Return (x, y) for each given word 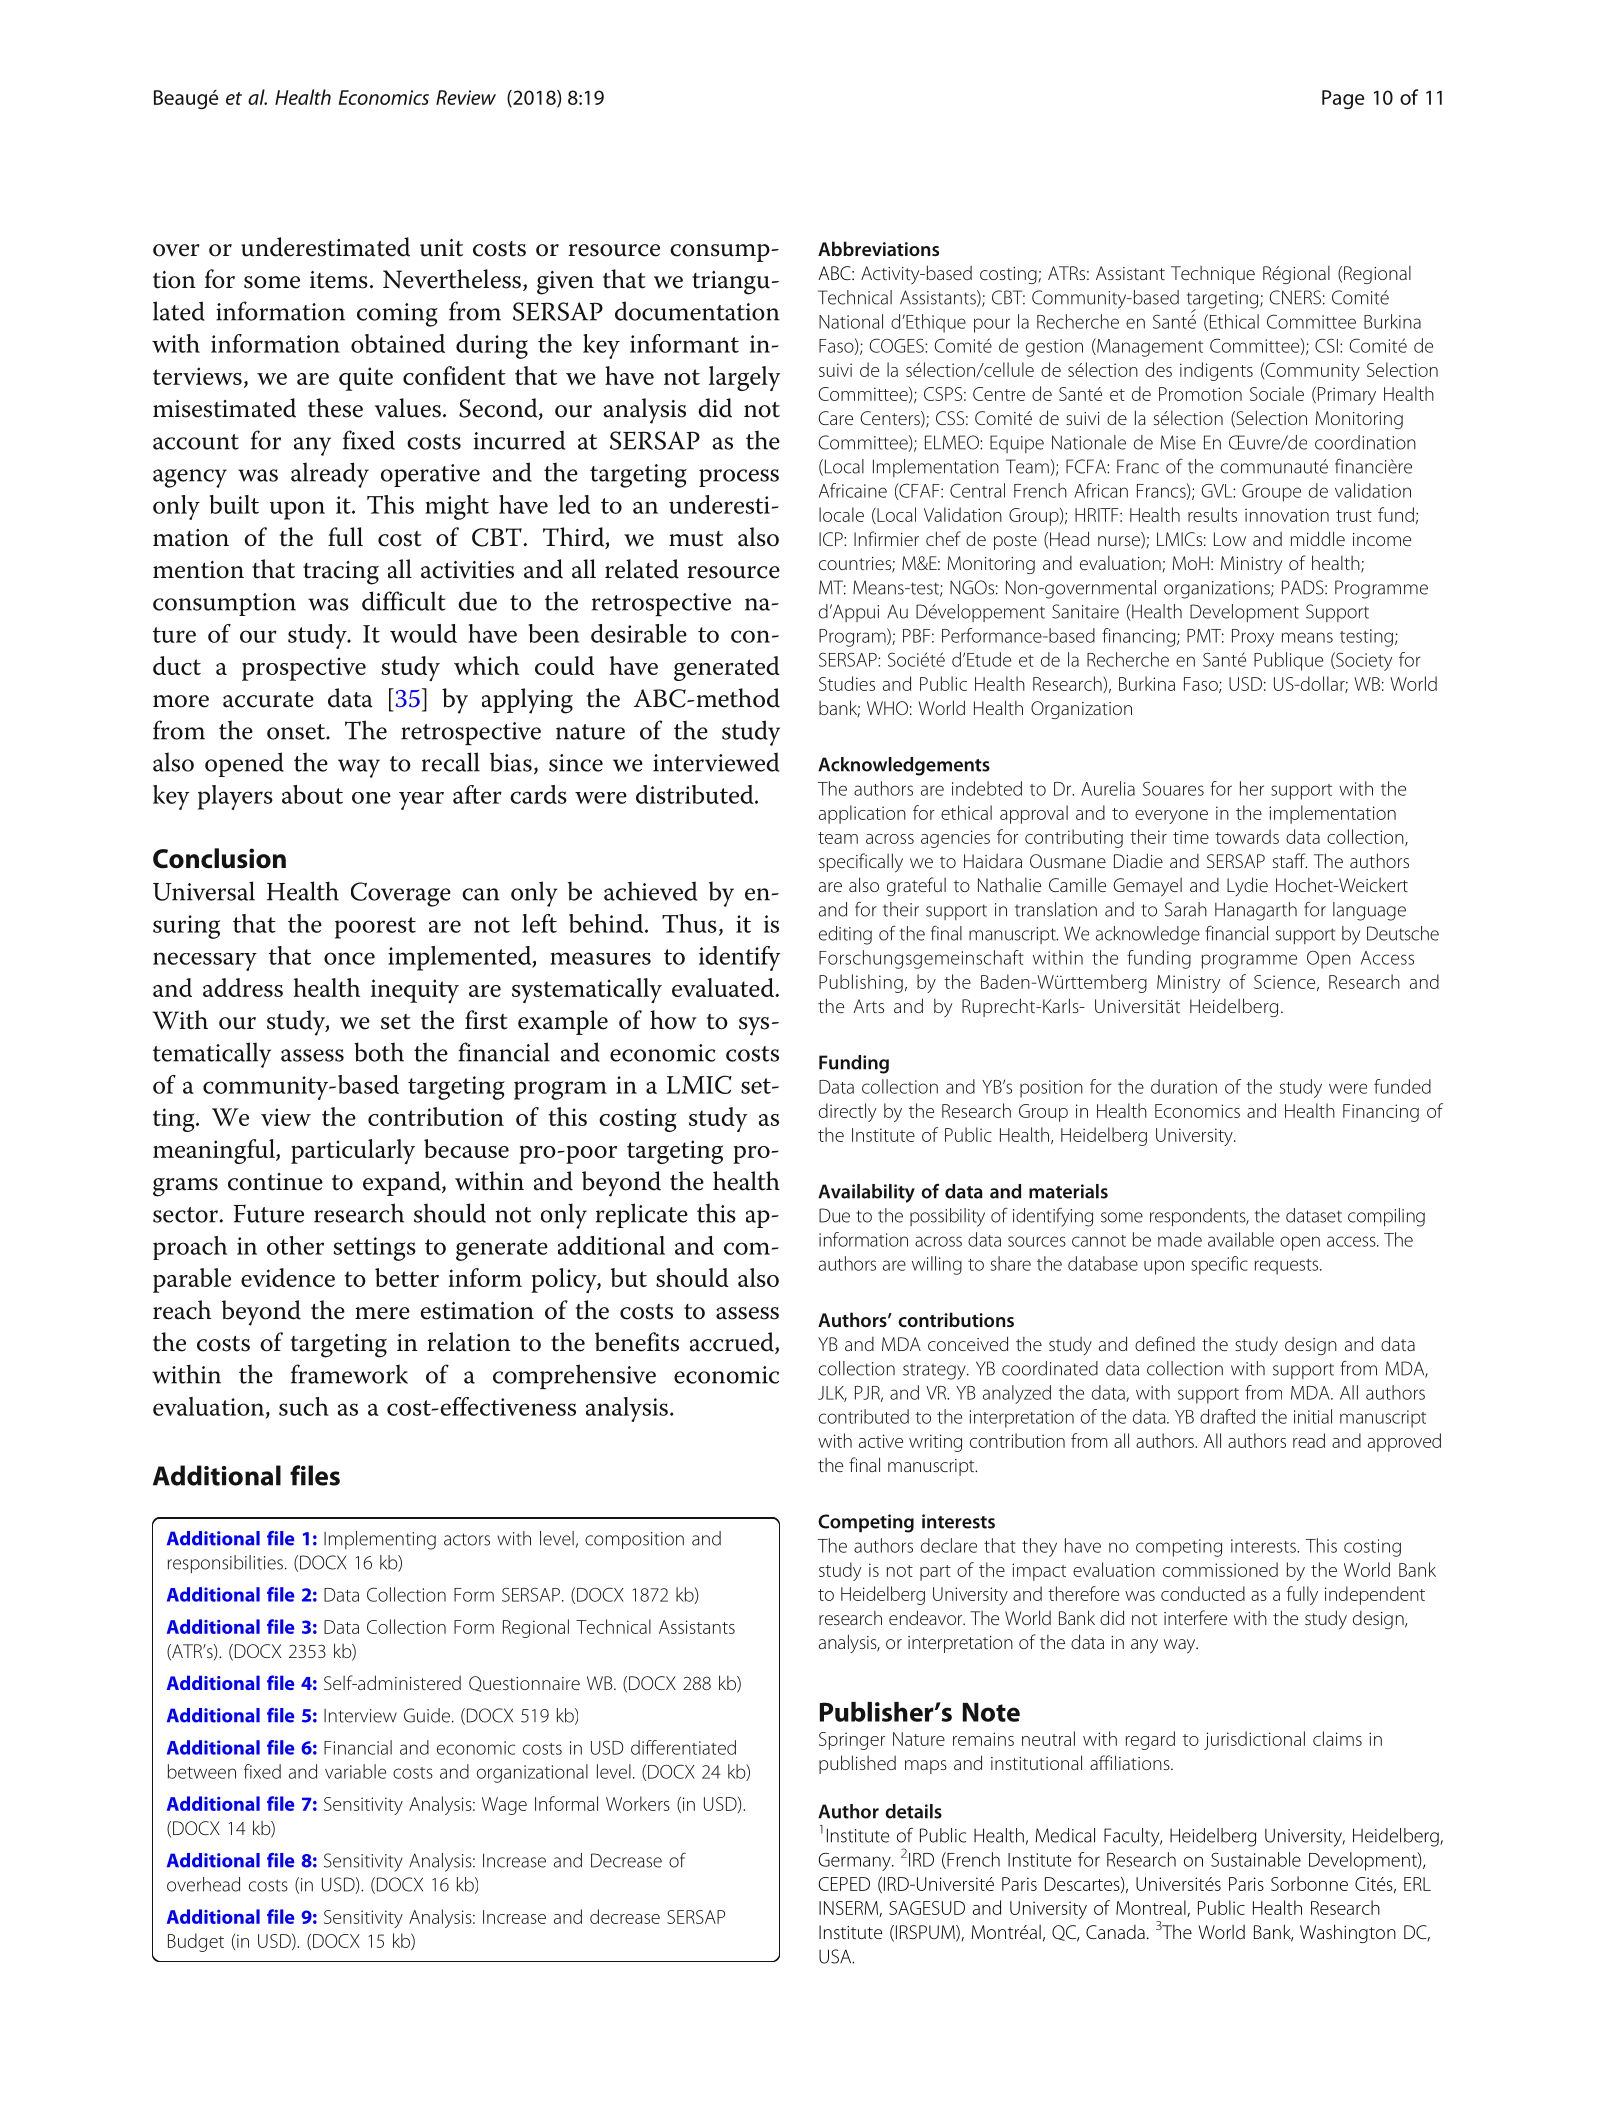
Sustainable (1256, 1859)
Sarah (1186, 909)
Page (1343, 99)
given (565, 283)
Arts (868, 1006)
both (379, 1052)
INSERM (849, 1909)
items (339, 280)
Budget (196, 1942)
